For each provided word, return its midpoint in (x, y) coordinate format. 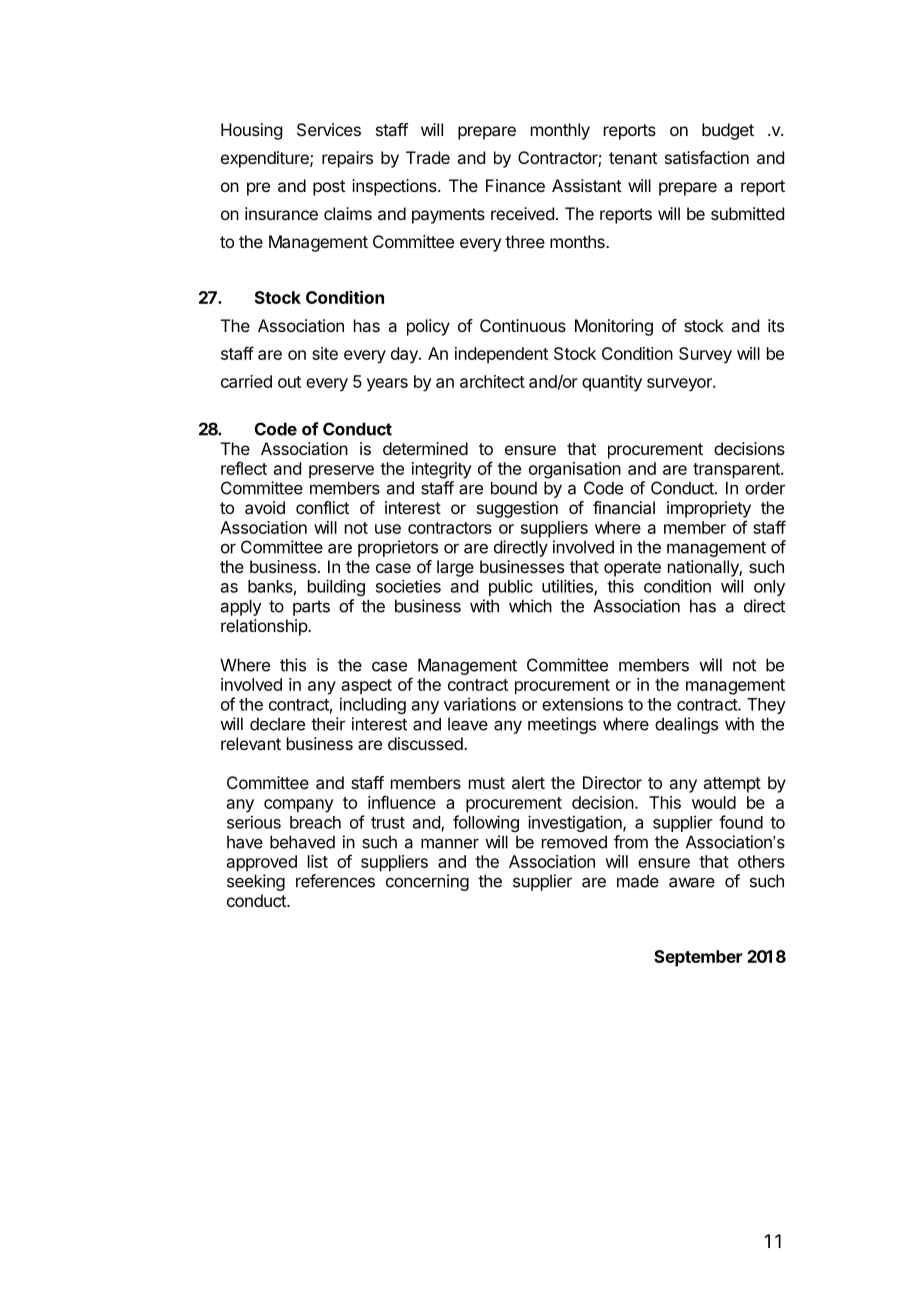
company (299, 806)
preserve (341, 472)
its (776, 325)
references (335, 881)
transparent (737, 471)
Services (329, 129)
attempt (732, 785)
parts (311, 608)
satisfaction (707, 157)
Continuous (523, 325)
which (530, 606)
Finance (515, 185)
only (769, 588)
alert (528, 782)
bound (514, 488)
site (325, 353)
